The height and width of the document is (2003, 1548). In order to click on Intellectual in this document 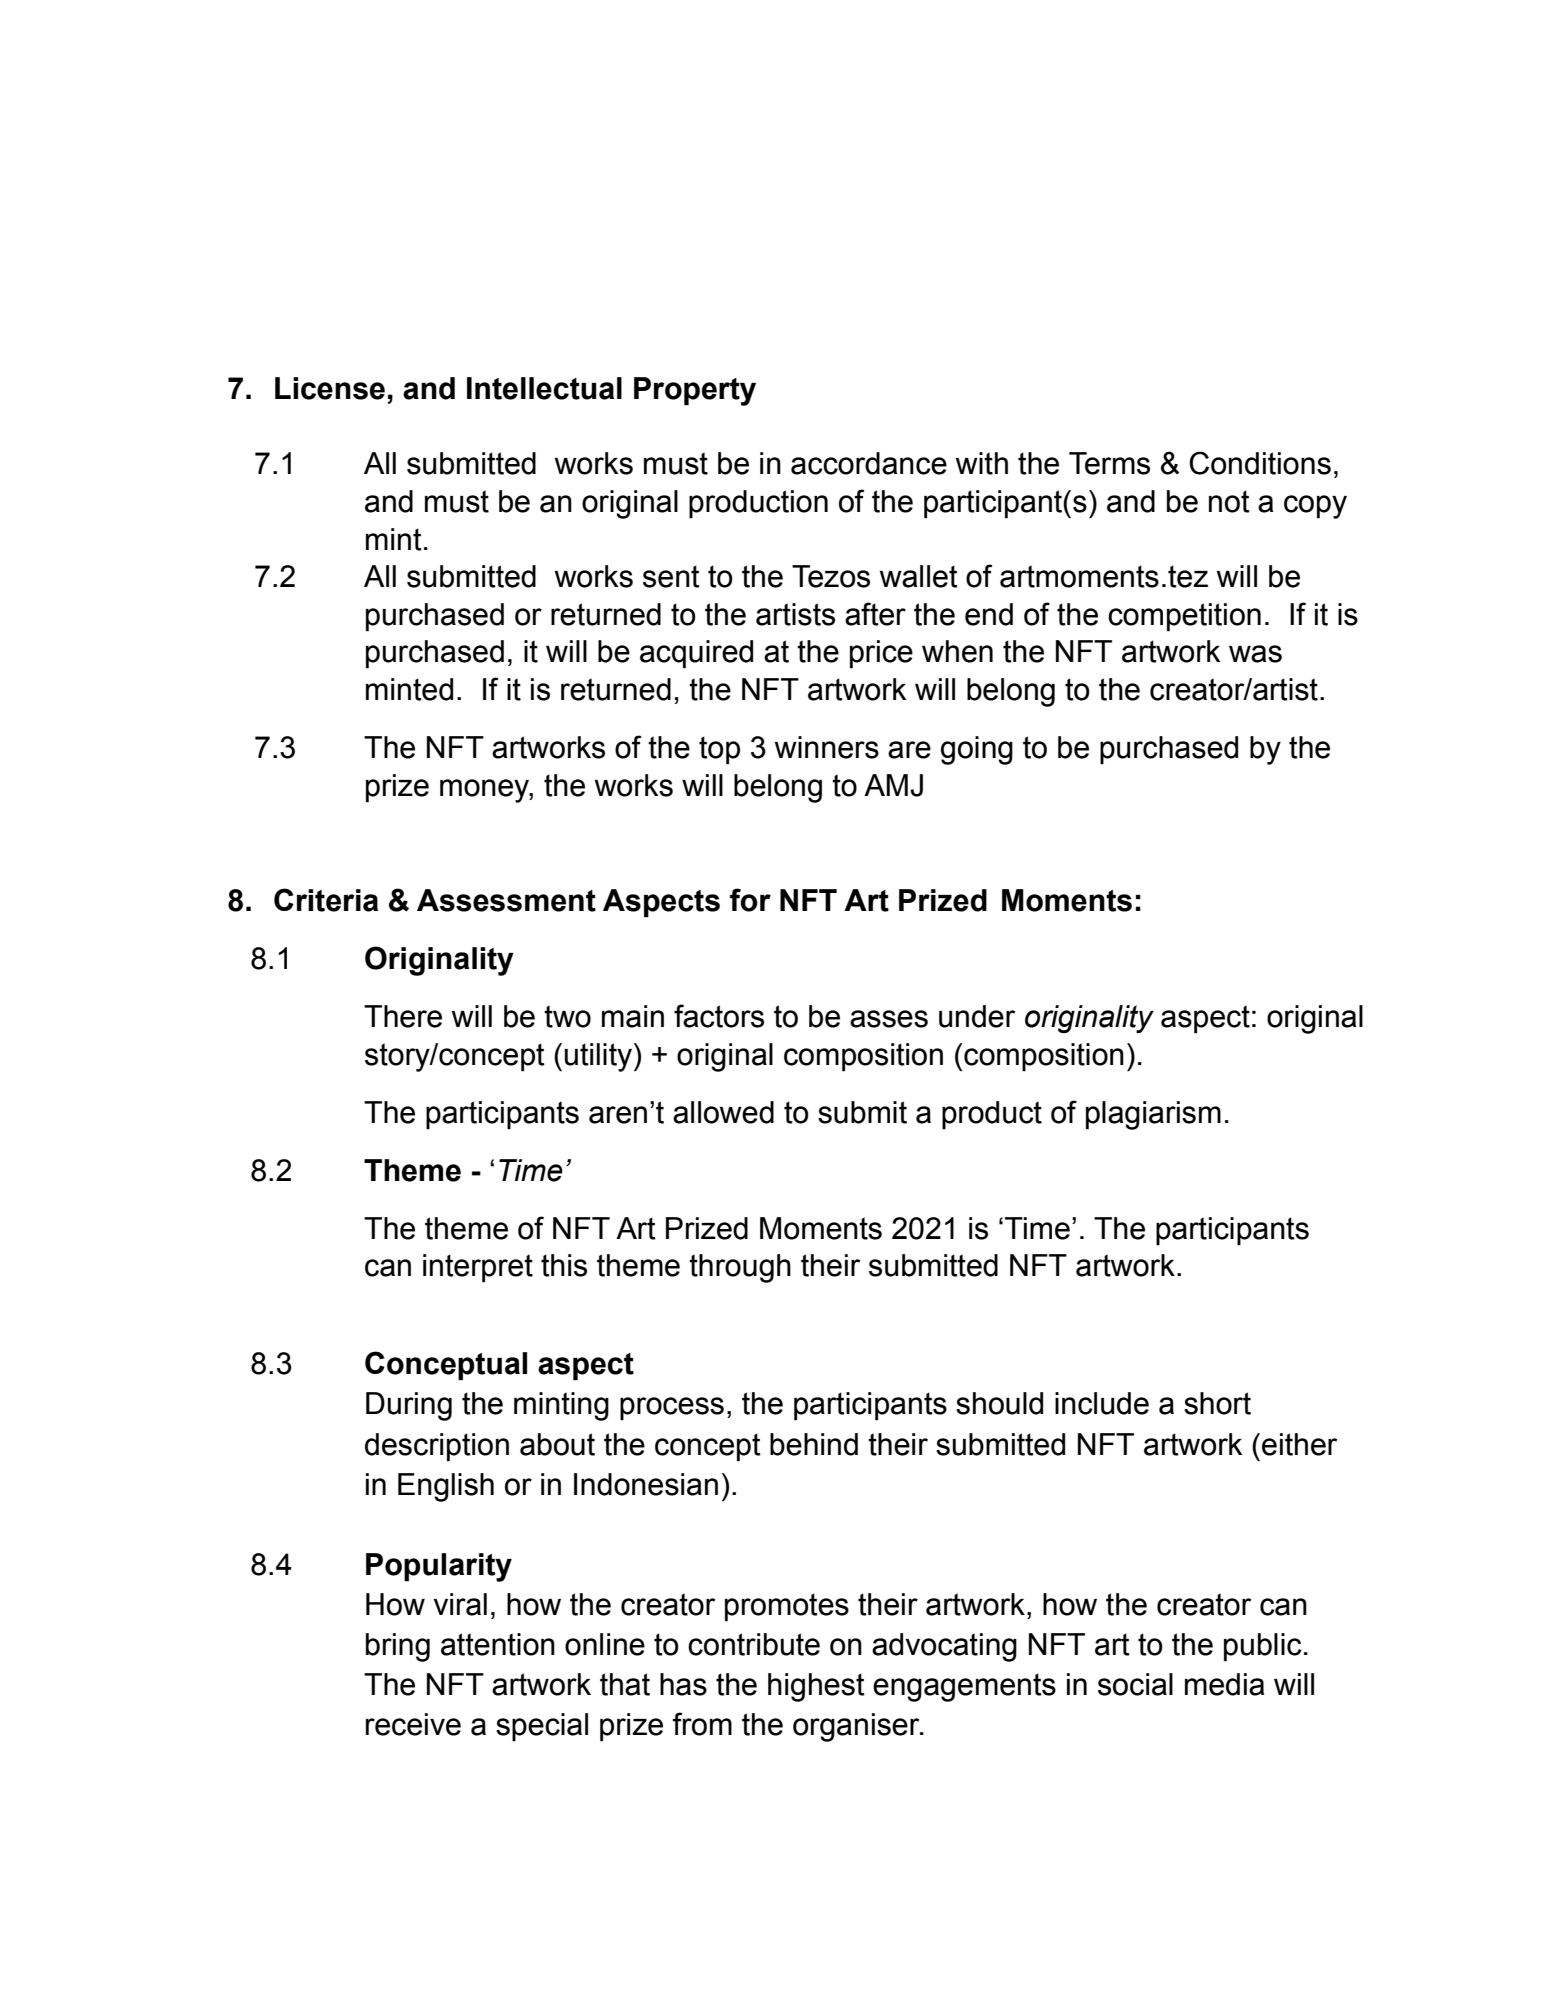, I will do `click(544, 388)`.
